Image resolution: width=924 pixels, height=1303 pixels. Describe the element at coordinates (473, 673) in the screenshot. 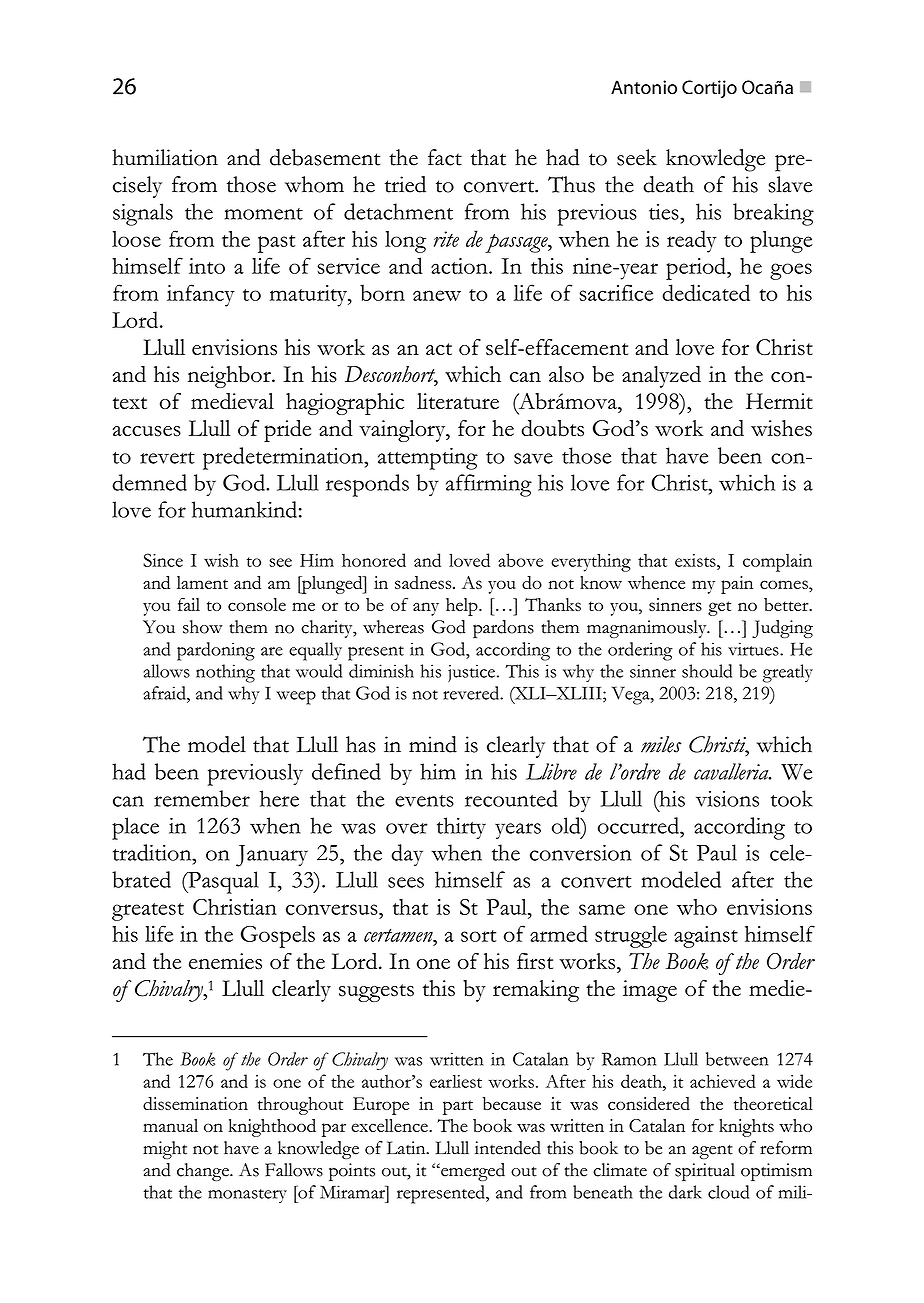

I see `justice` at that location.
